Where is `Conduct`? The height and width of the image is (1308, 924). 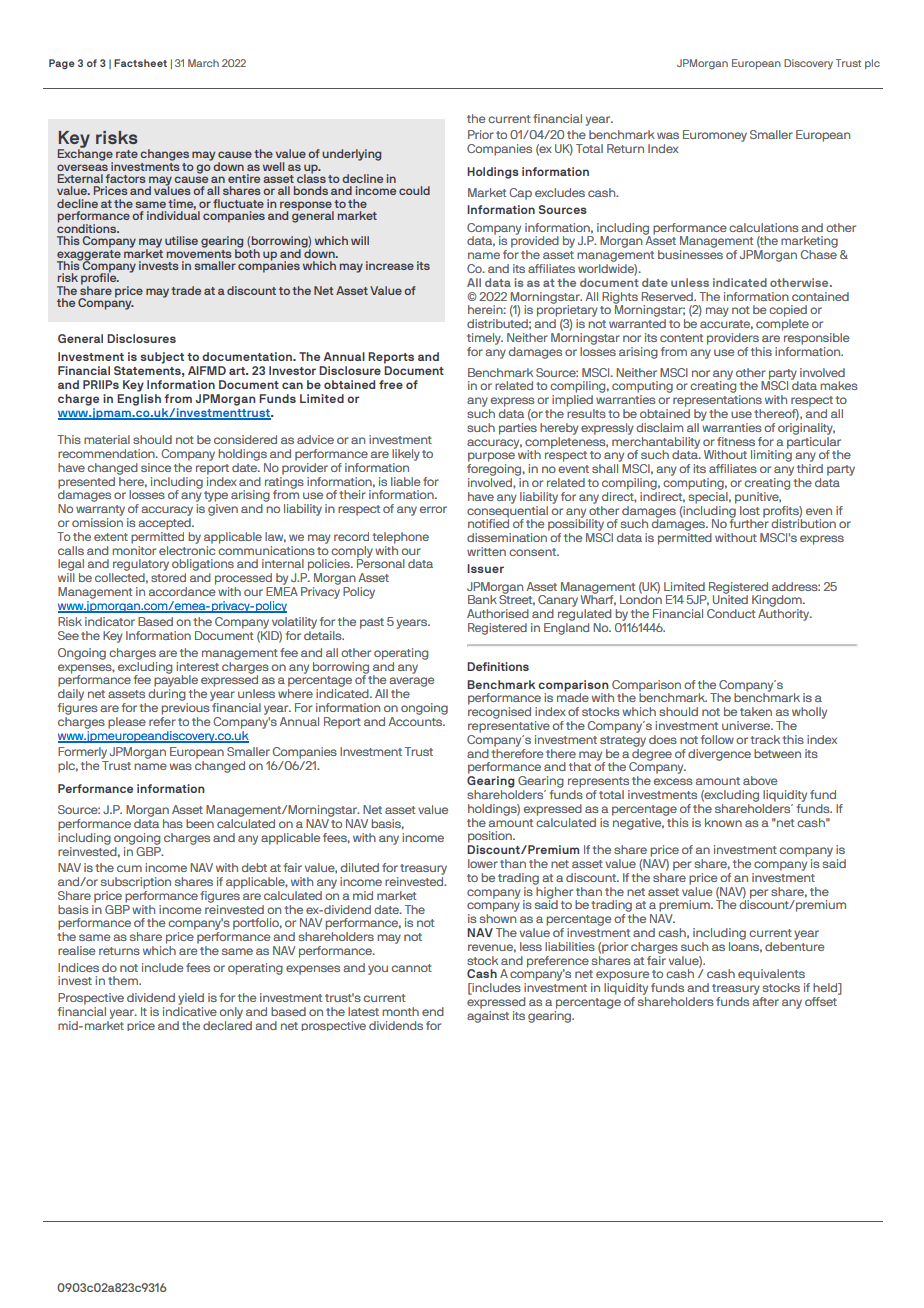 Conduct is located at coordinates (731, 613).
